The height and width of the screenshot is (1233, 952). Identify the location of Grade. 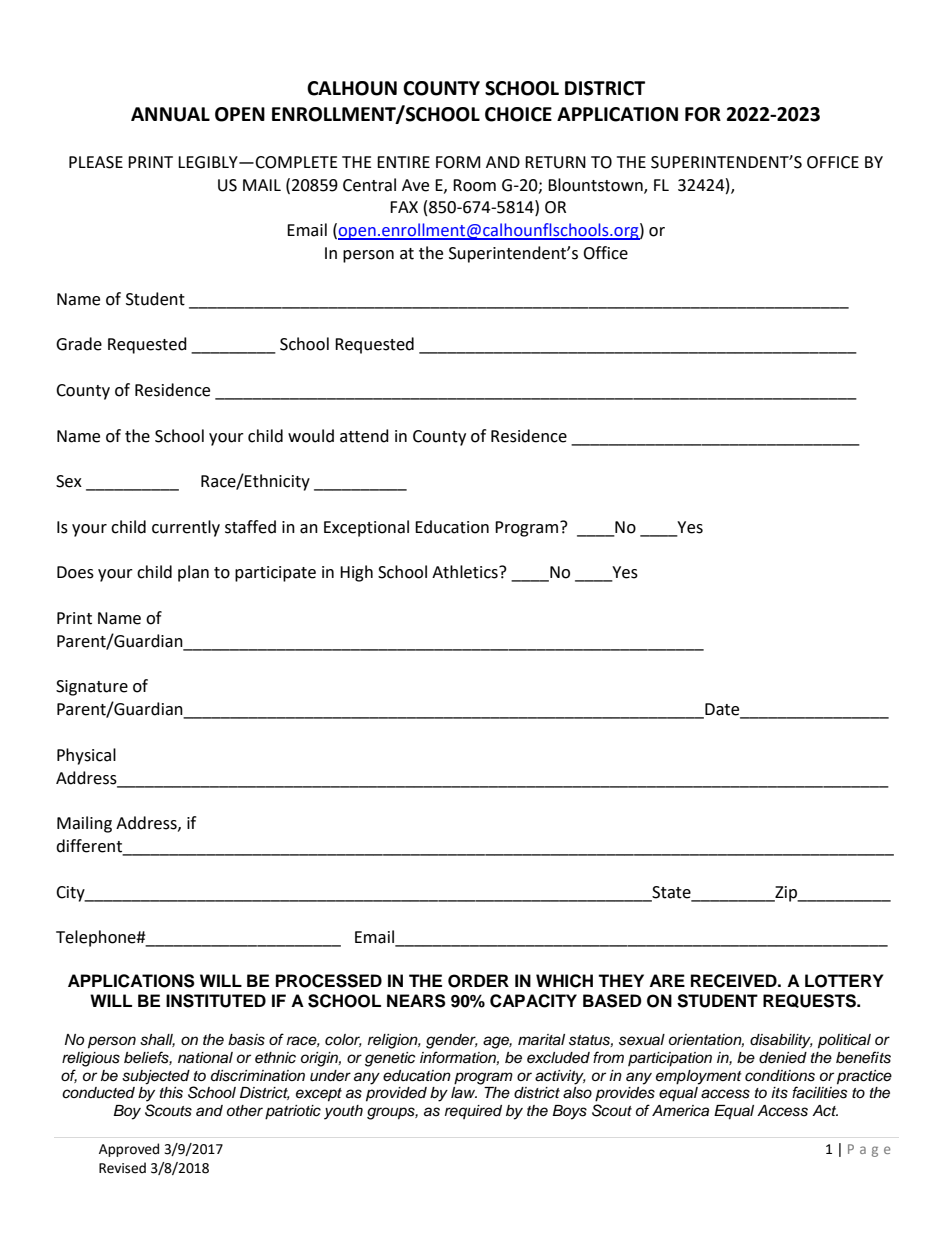
(79, 344).
